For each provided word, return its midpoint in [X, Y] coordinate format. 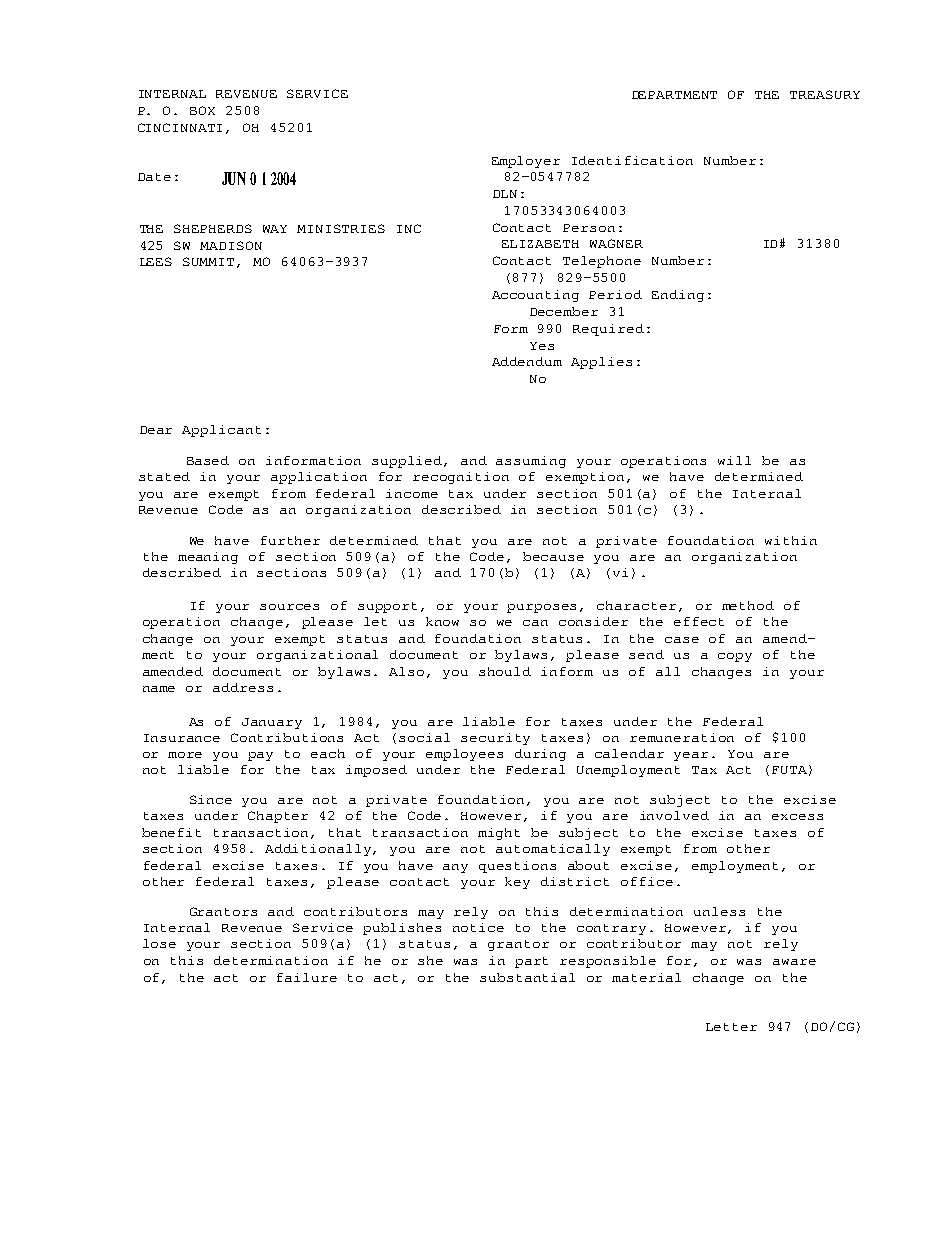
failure [307, 977]
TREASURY [825, 94]
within [791, 540]
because [553, 556]
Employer [526, 162]
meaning [208, 558]
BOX [202, 110]
